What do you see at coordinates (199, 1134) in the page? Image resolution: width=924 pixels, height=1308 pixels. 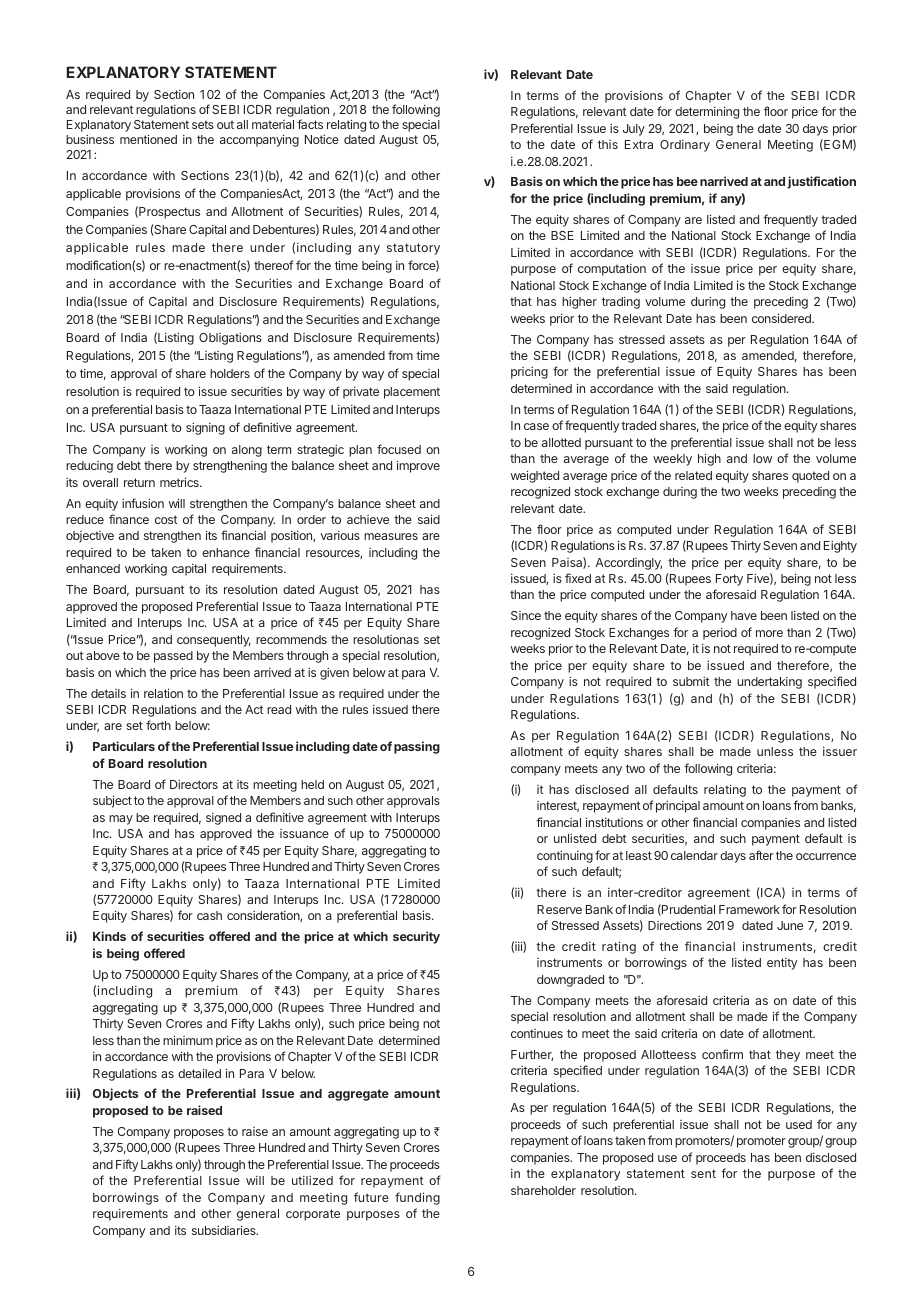 I see `proposes` at bounding box center [199, 1134].
